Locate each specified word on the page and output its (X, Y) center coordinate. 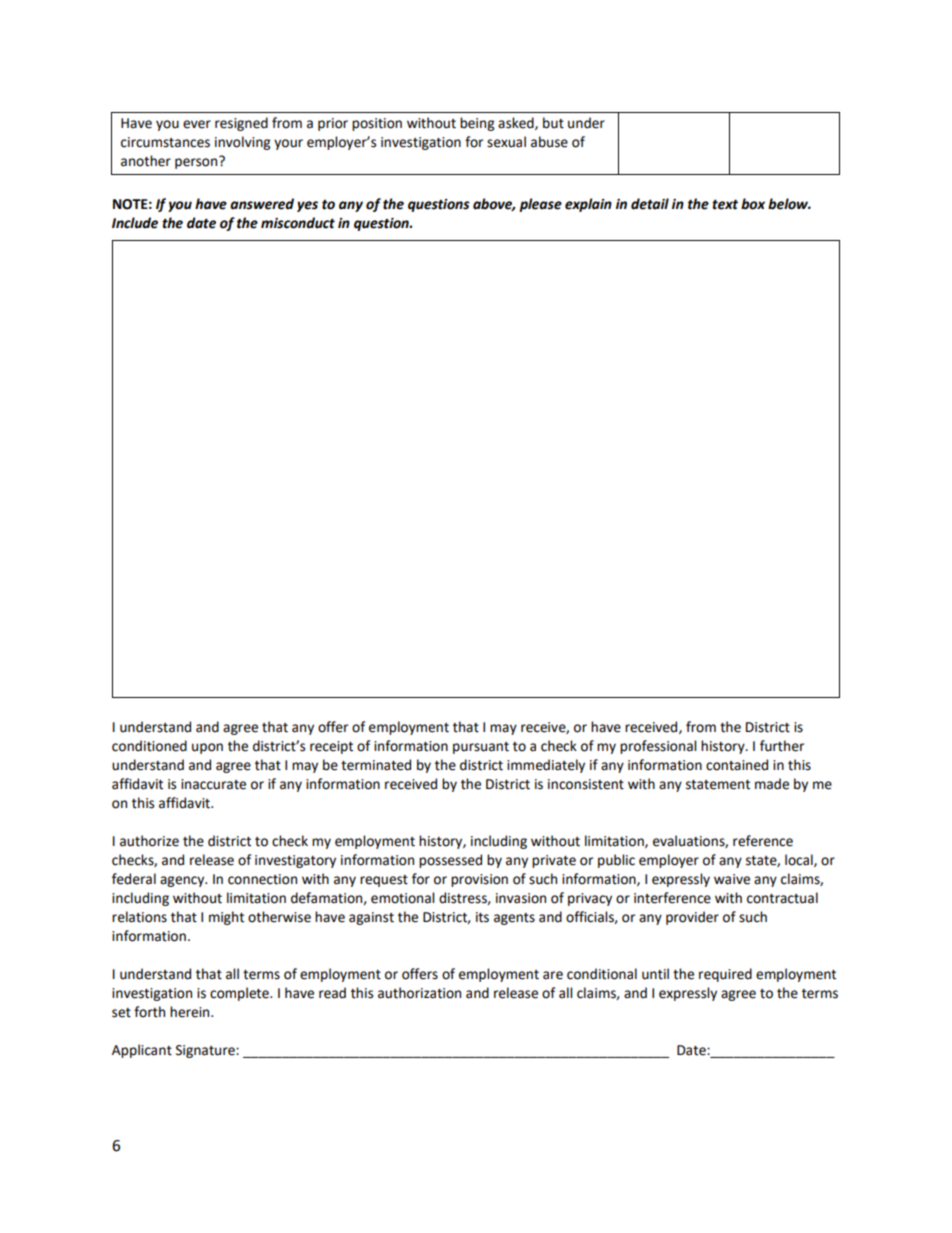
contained (737, 765)
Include (135, 223)
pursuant (481, 748)
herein (191, 1012)
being (477, 124)
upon (207, 748)
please (540, 205)
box (753, 204)
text (725, 204)
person (197, 162)
